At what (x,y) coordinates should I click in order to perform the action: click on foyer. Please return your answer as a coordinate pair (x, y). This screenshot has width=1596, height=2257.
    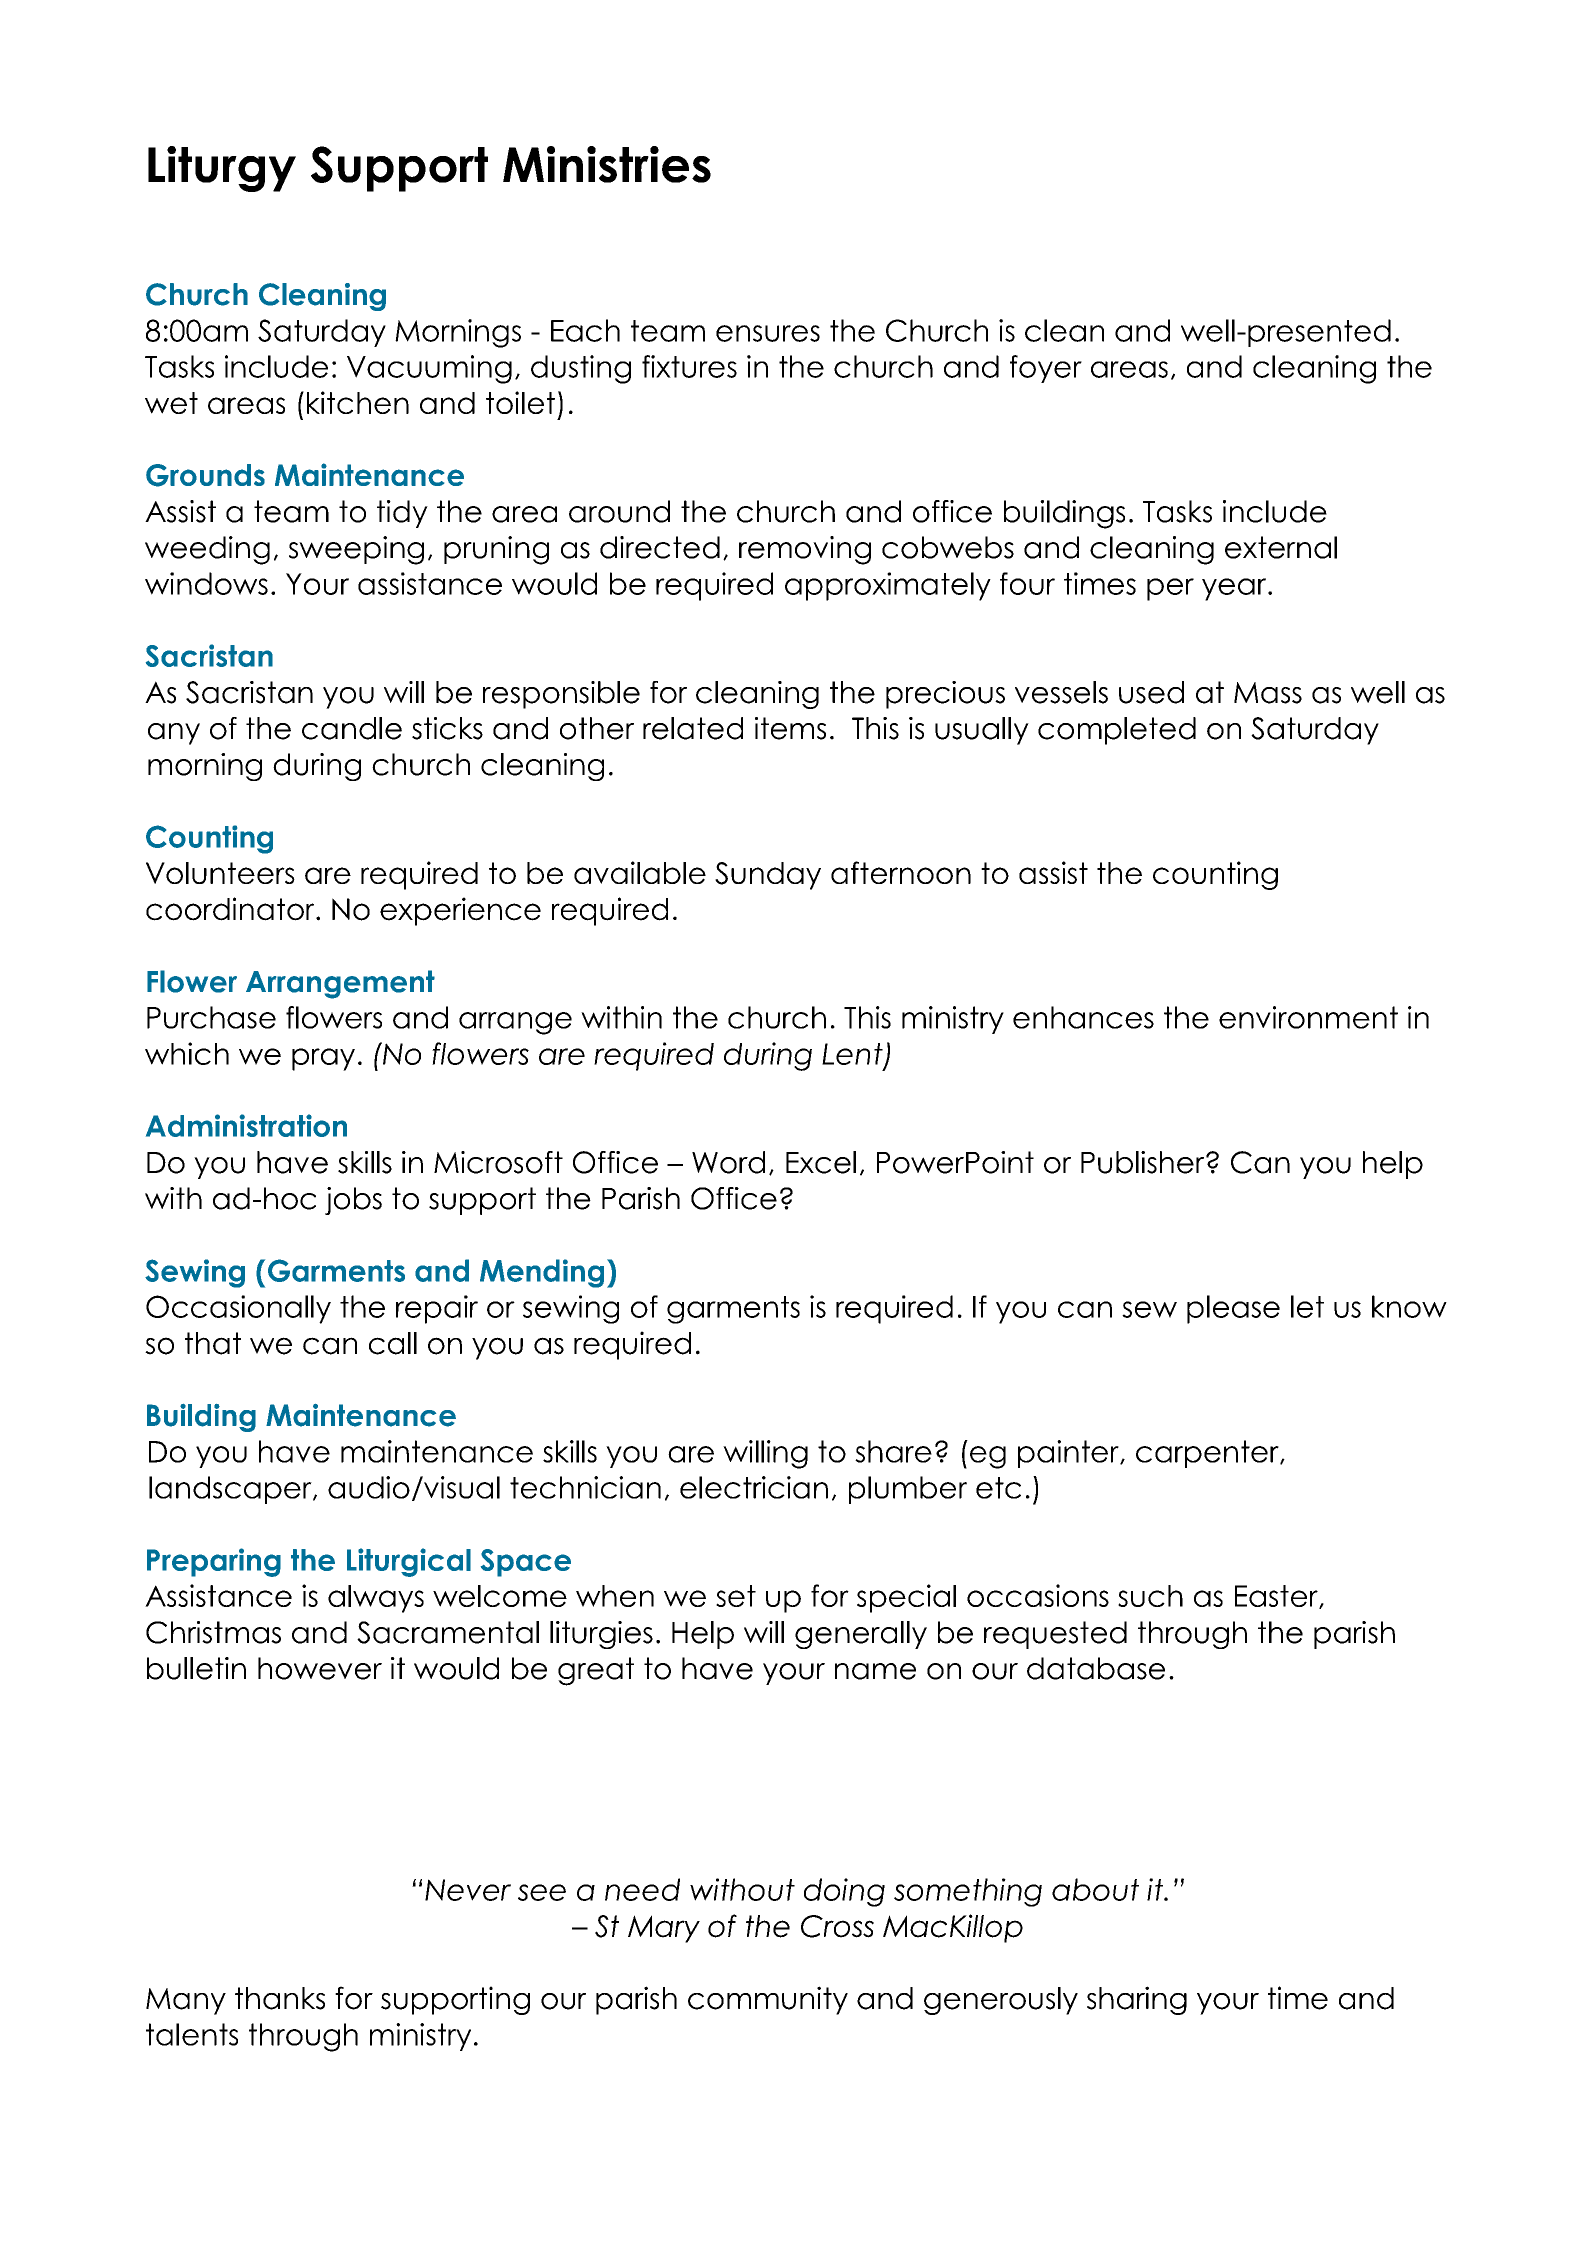
    Looking at the image, I should click on (1046, 369).
